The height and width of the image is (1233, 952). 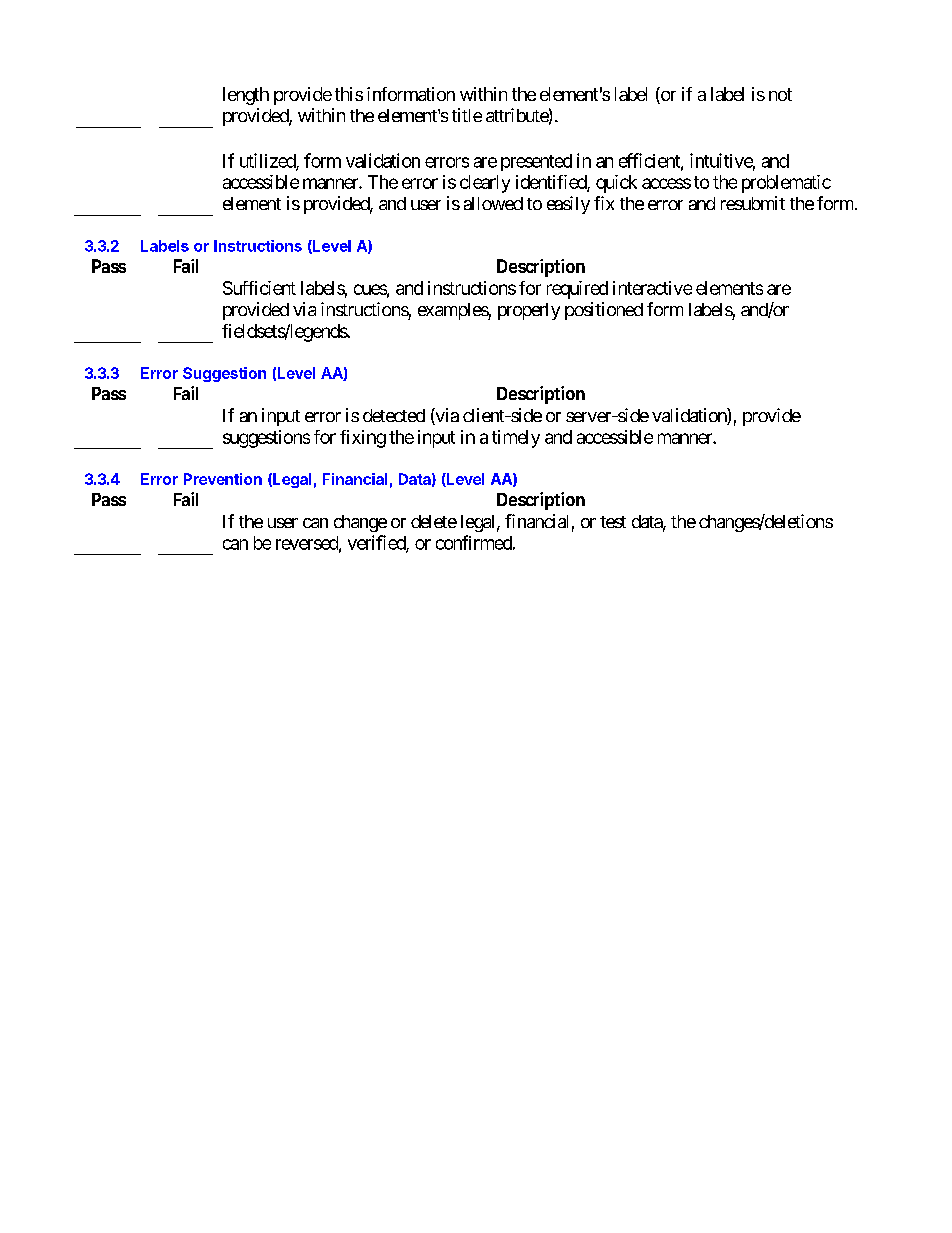 What do you see at coordinates (467, 115) in the image?
I see `title` at bounding box center [467, 115].
